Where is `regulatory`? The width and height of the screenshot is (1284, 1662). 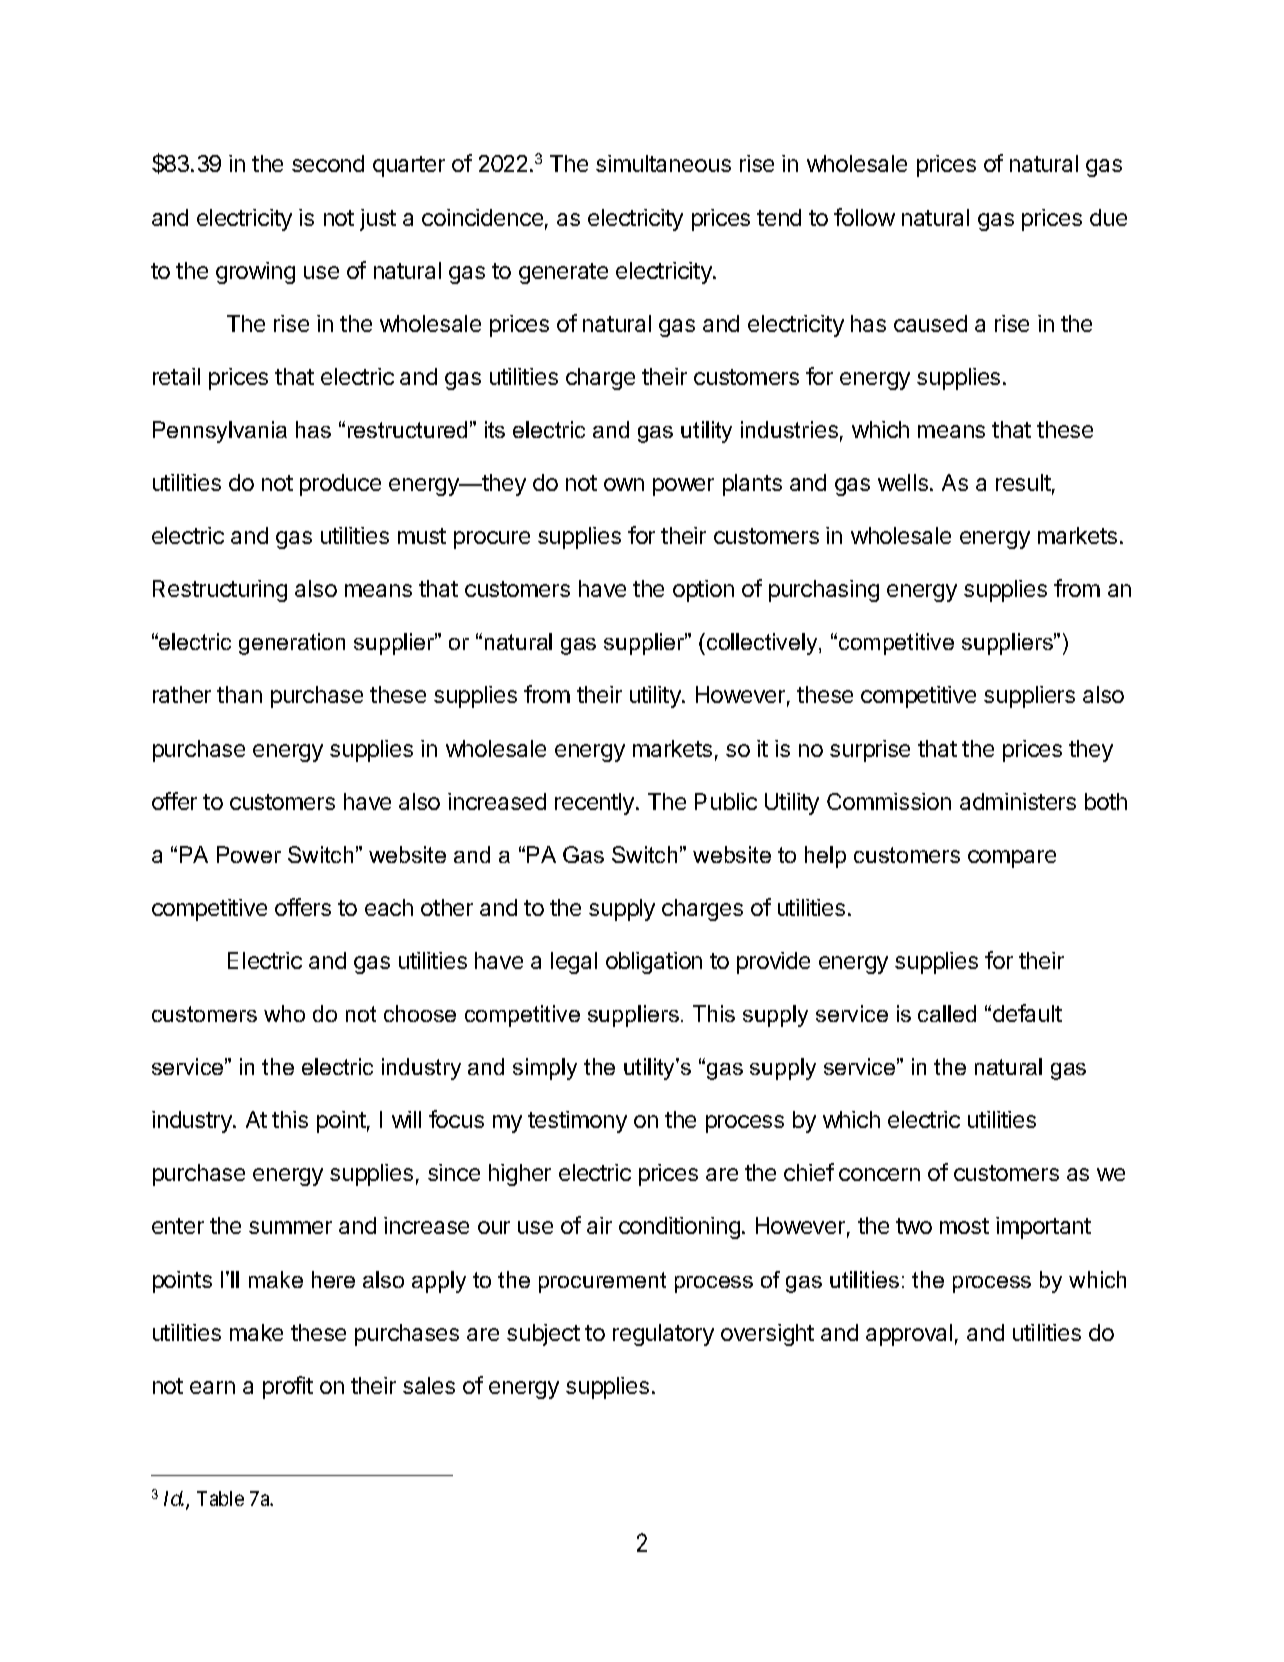
regulatory is located at coordinates (663, 1335).
